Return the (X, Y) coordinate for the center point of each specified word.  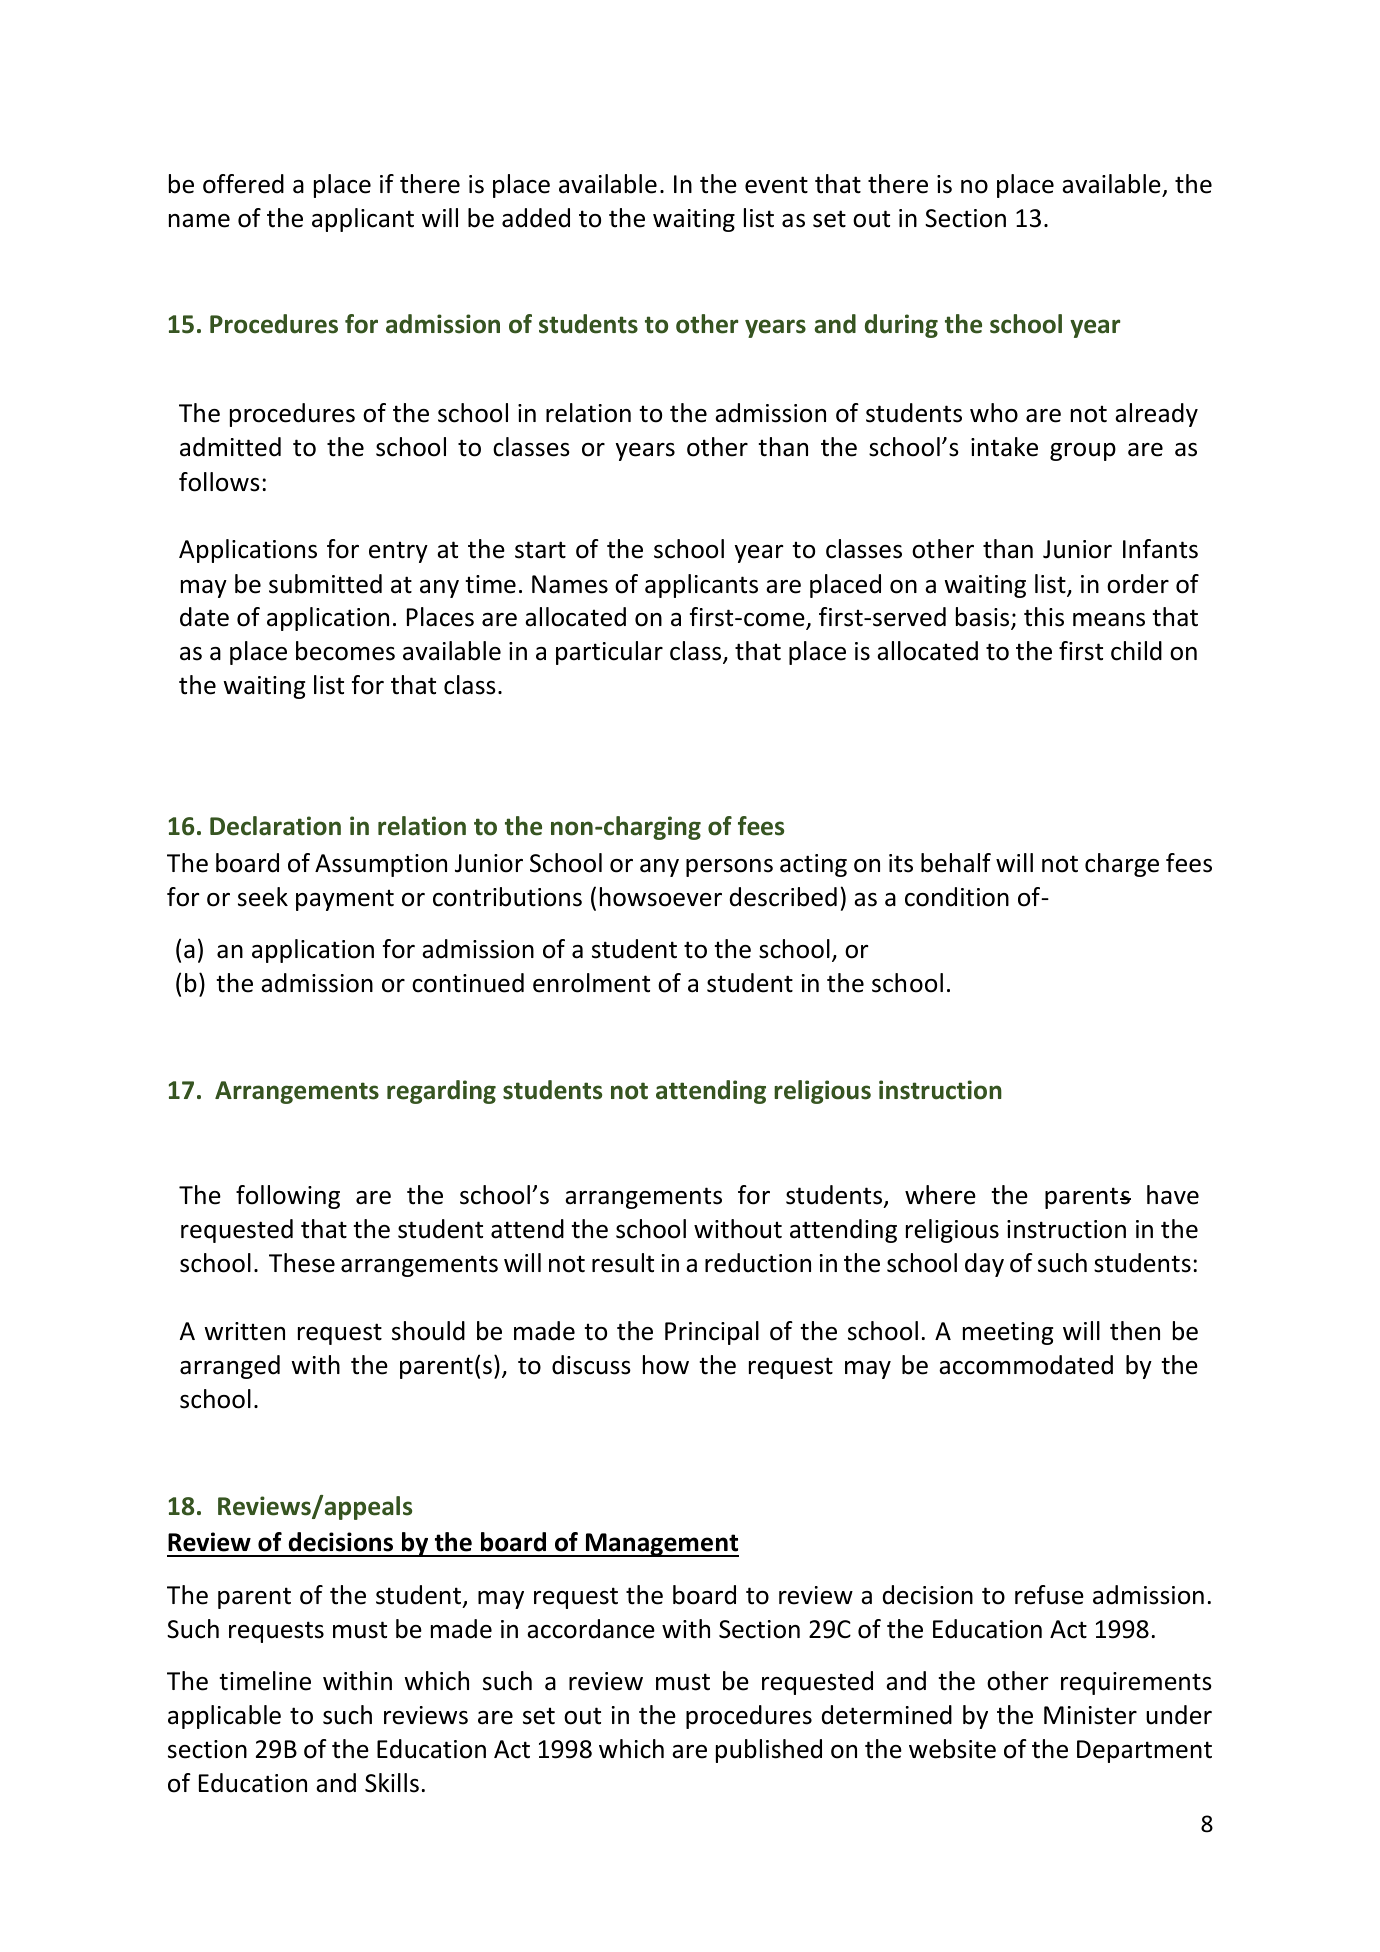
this (1044, 617)
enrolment (591, 983)
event (776, 185)
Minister (1090, 1715)
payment (345, 900)
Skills (392, 1783)
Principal (712, 1333)
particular (609, 653)
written (244, 1331)
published (769, 1751)
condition (957, 897)
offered (243, 184)
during (901, 326)
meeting (1008, 1333)
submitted (325, 584)
